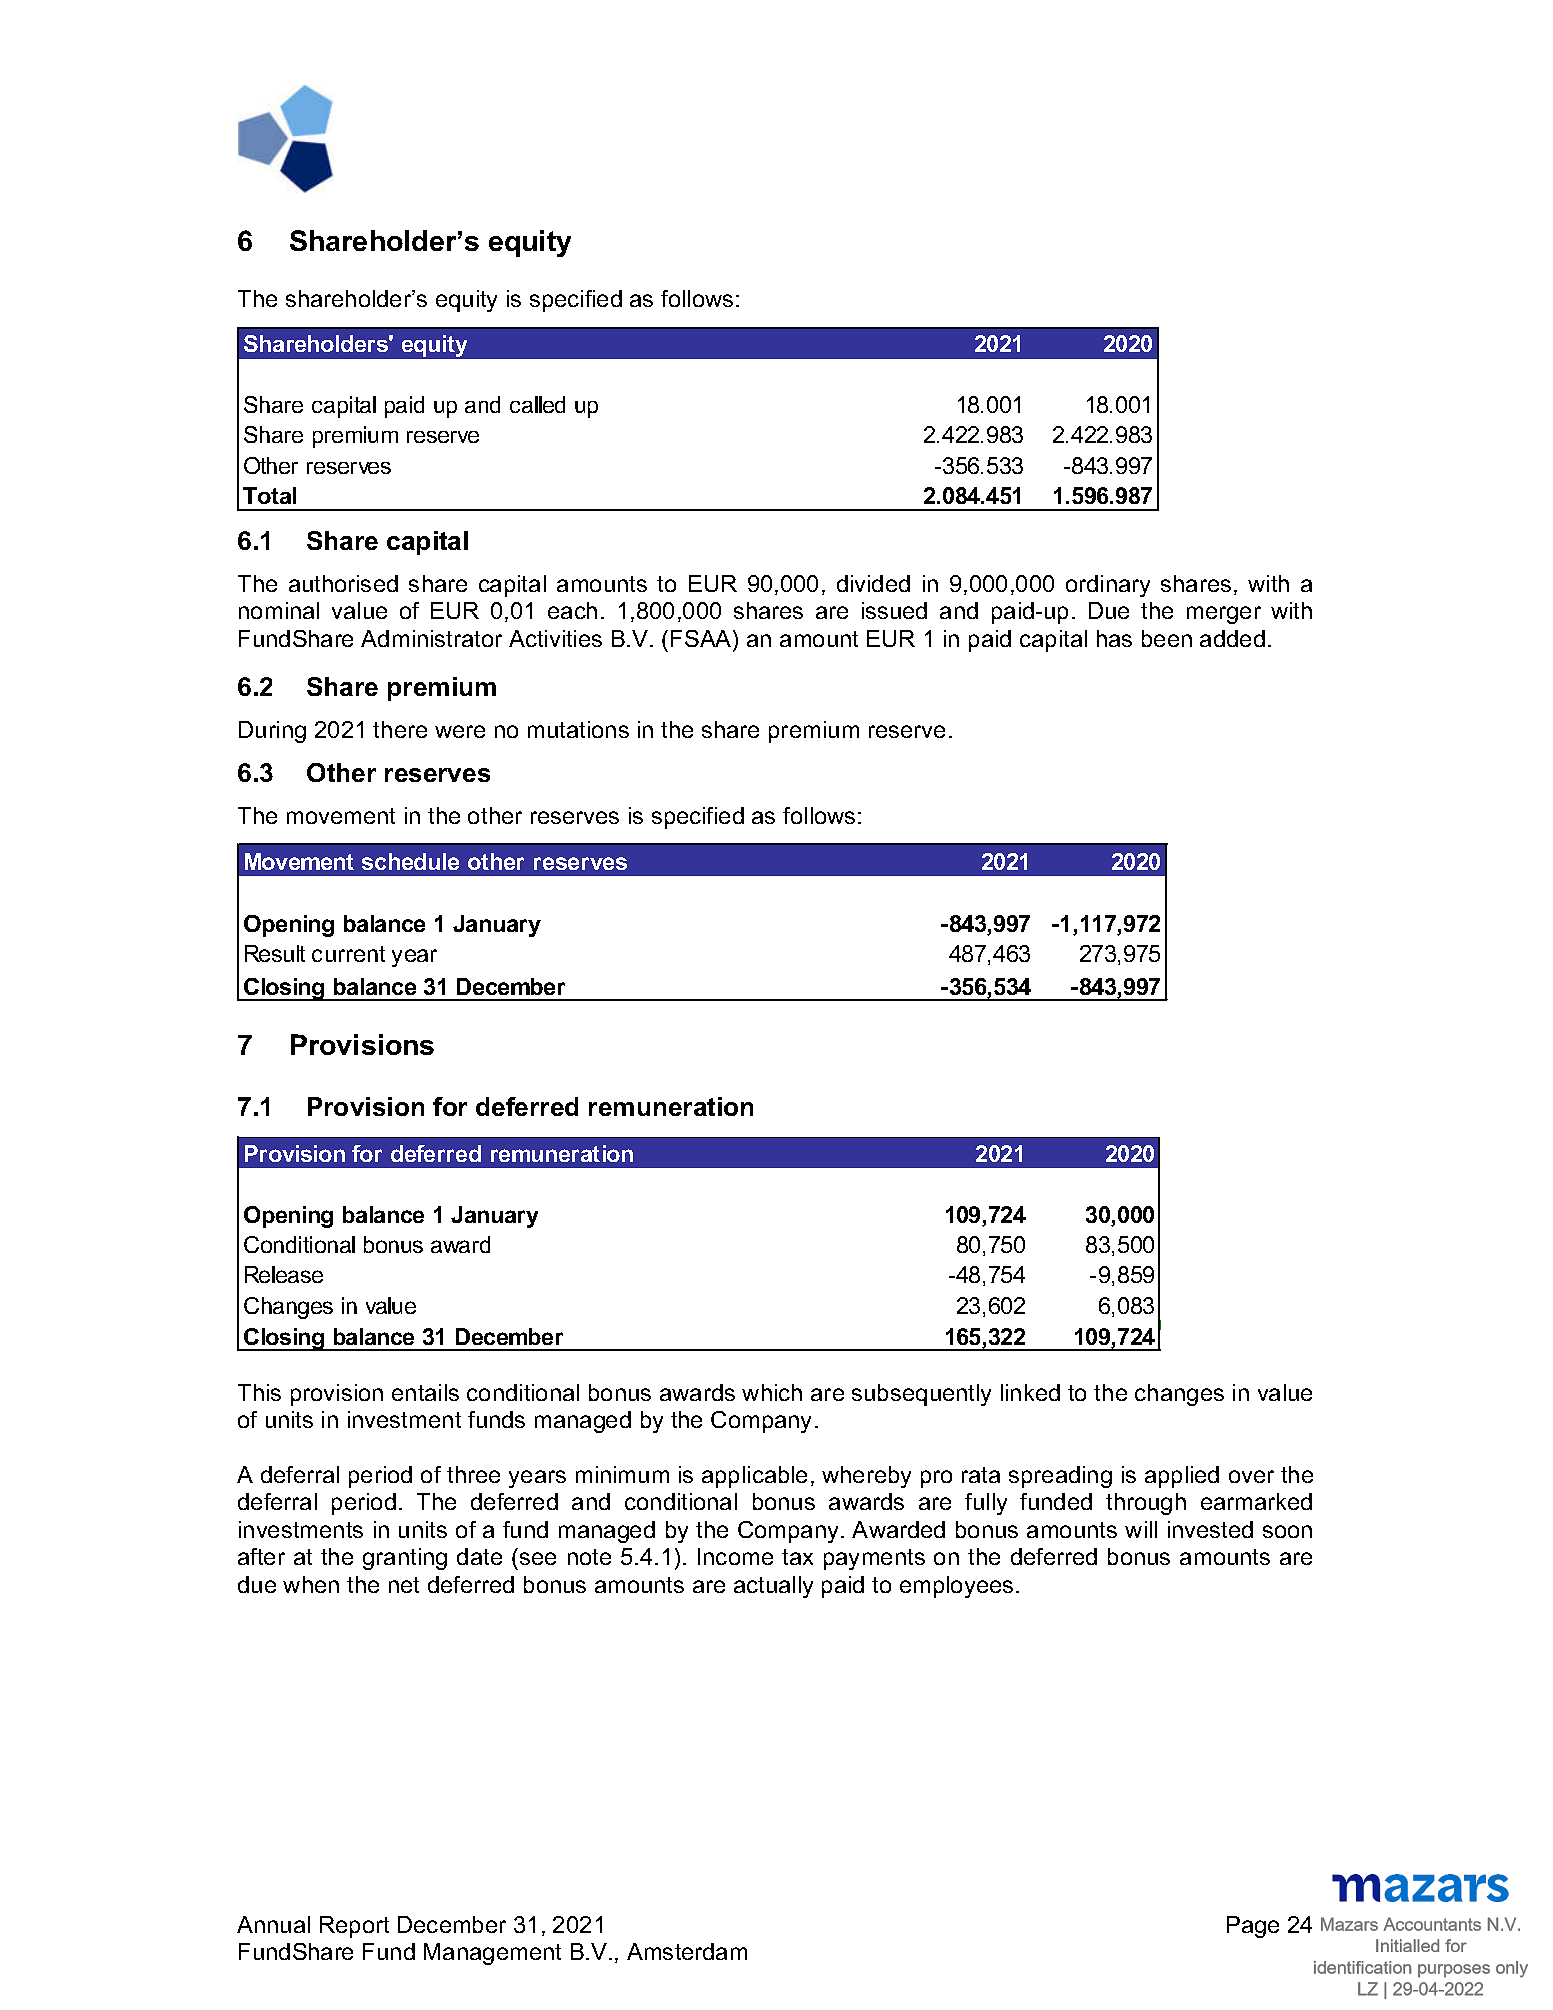  I want to click on divided, so click(873, 583).
